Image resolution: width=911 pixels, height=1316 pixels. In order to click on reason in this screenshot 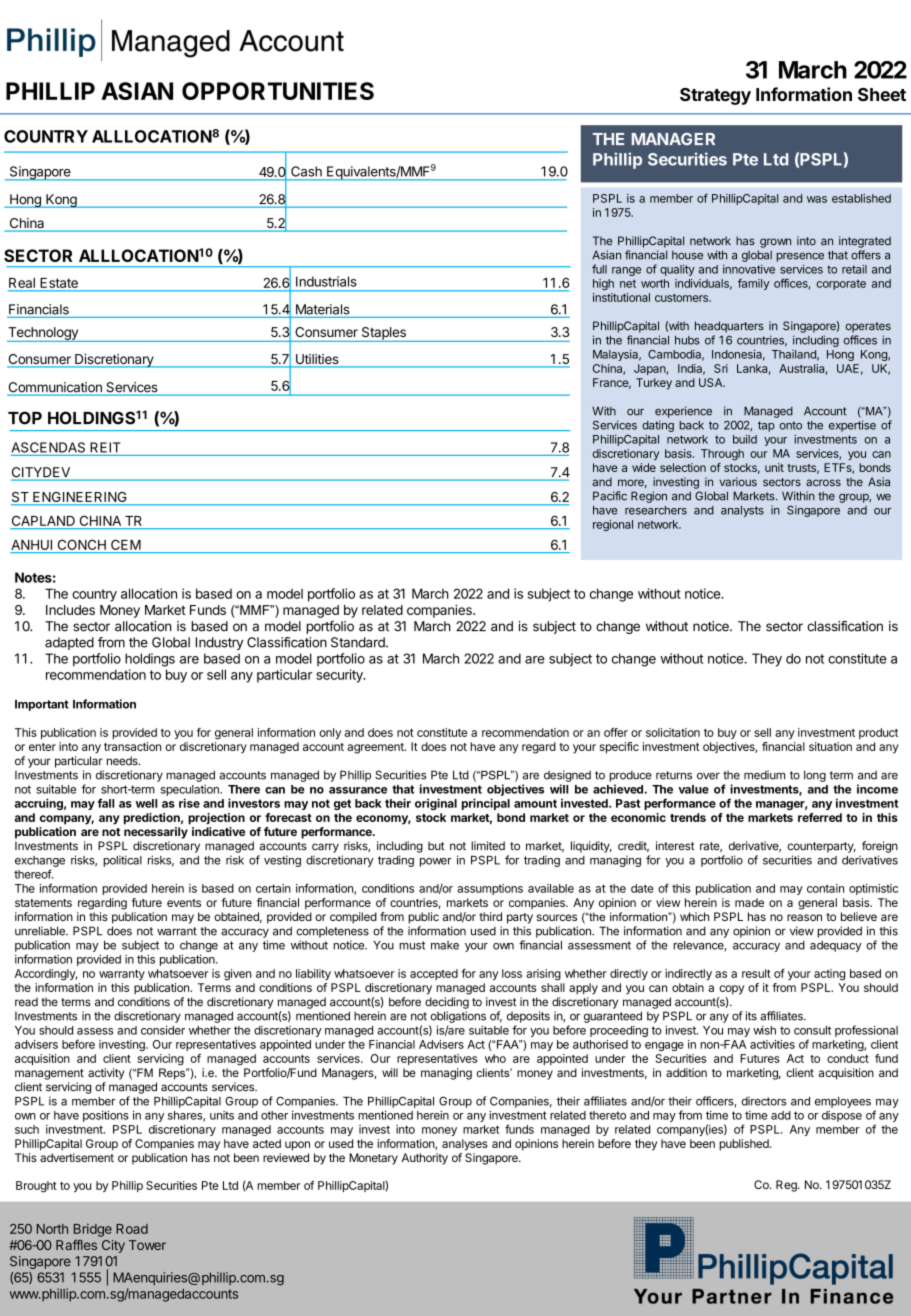, I will do `click(804, 917)`.
